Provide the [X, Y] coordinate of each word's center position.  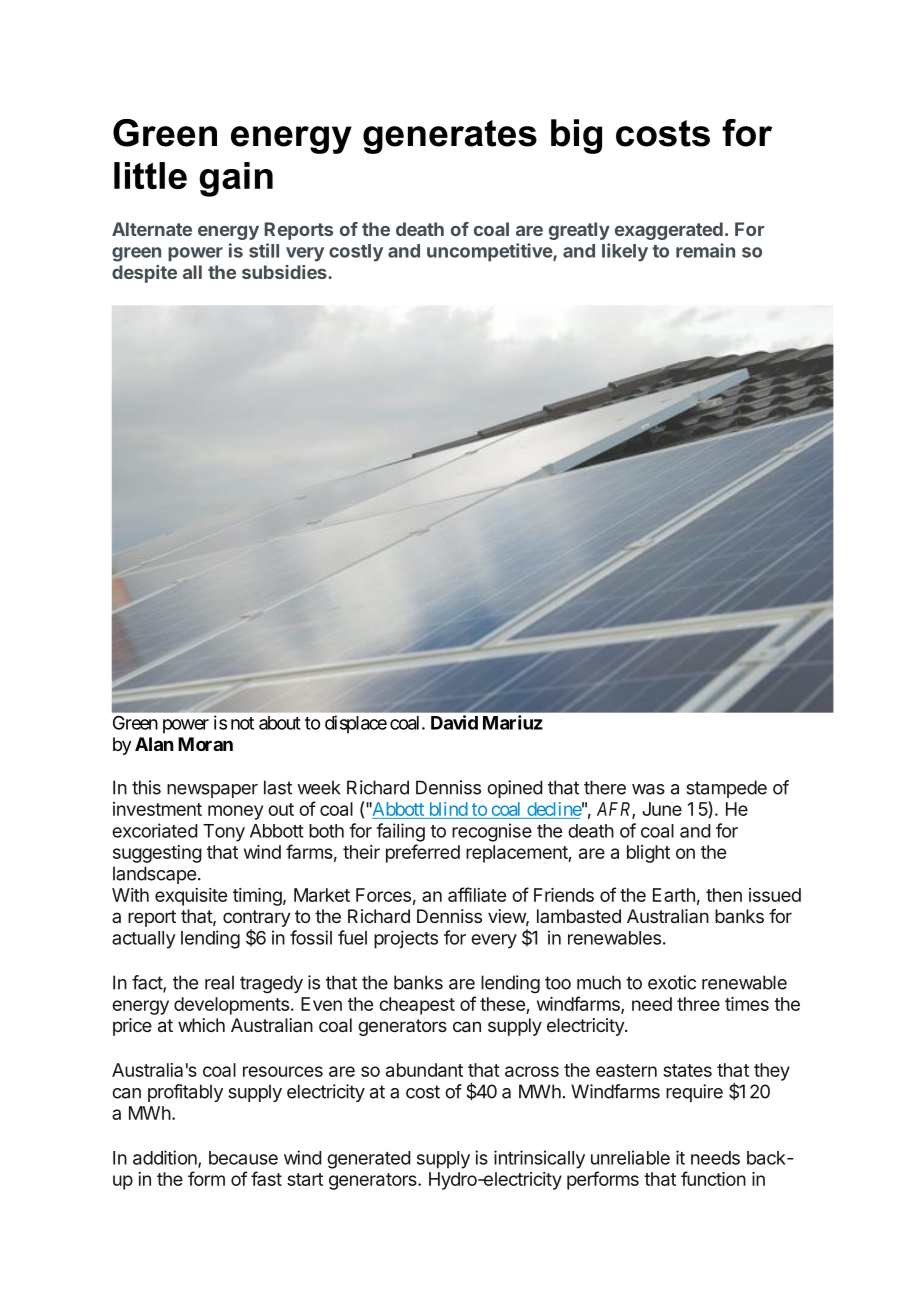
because [243, 1158]
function [713, 1178]
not [242, 723]
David [454, 722]
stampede [726, 789]
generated [369, 1160]
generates [450, 137]
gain [236, 179]
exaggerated [669, 231]
